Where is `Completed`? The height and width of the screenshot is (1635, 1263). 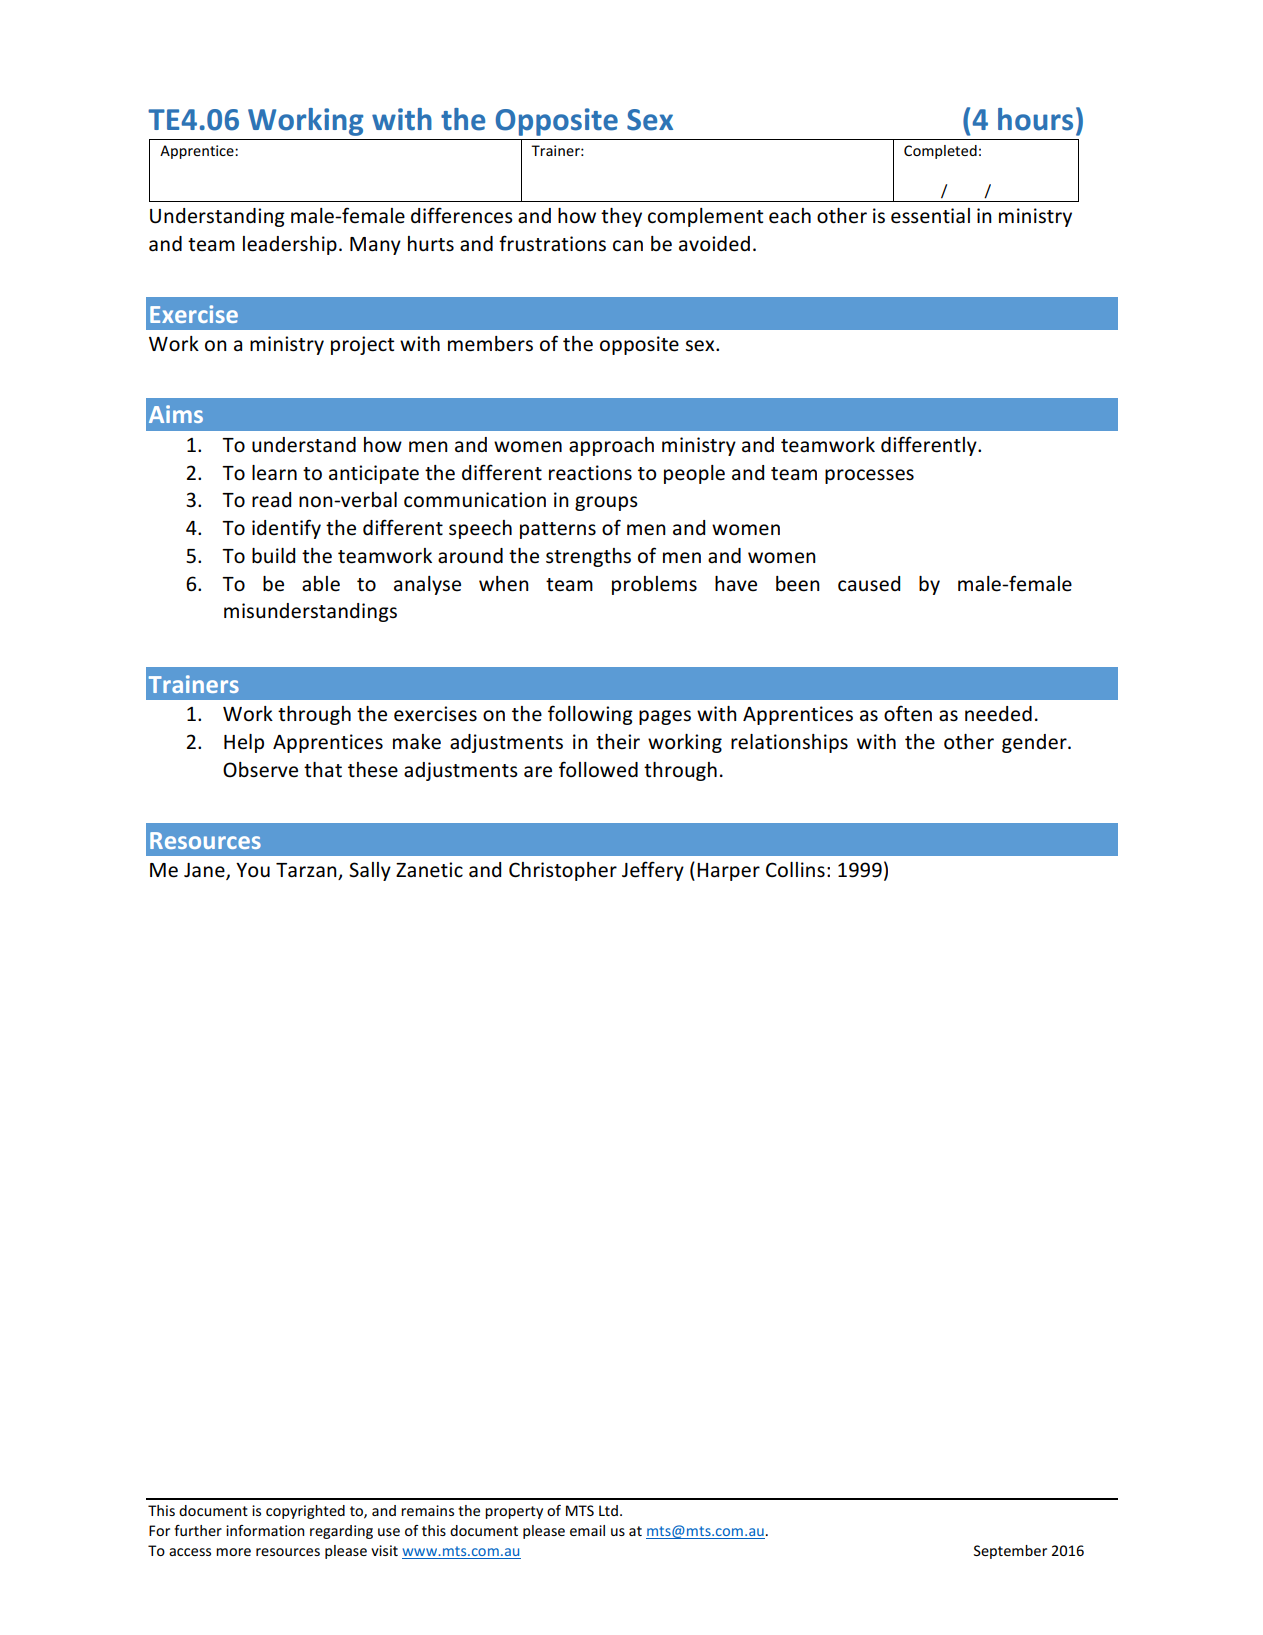 Completed is located at coordinates (940, 152).
